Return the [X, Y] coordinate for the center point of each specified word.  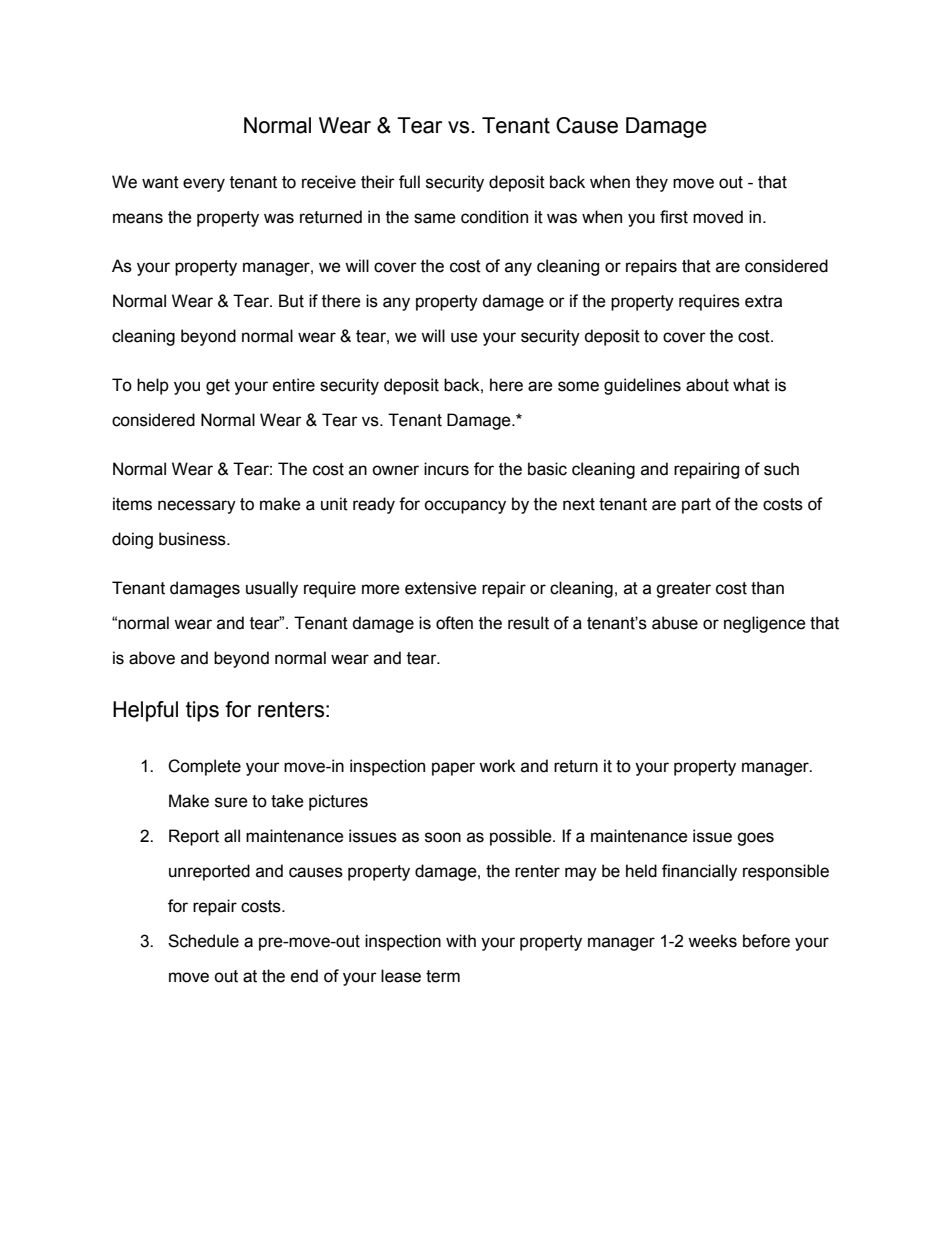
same [435, 218]
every [204, 185]
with [461, 941]
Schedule [203, 941]
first [674, 217]
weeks [712, 941]
